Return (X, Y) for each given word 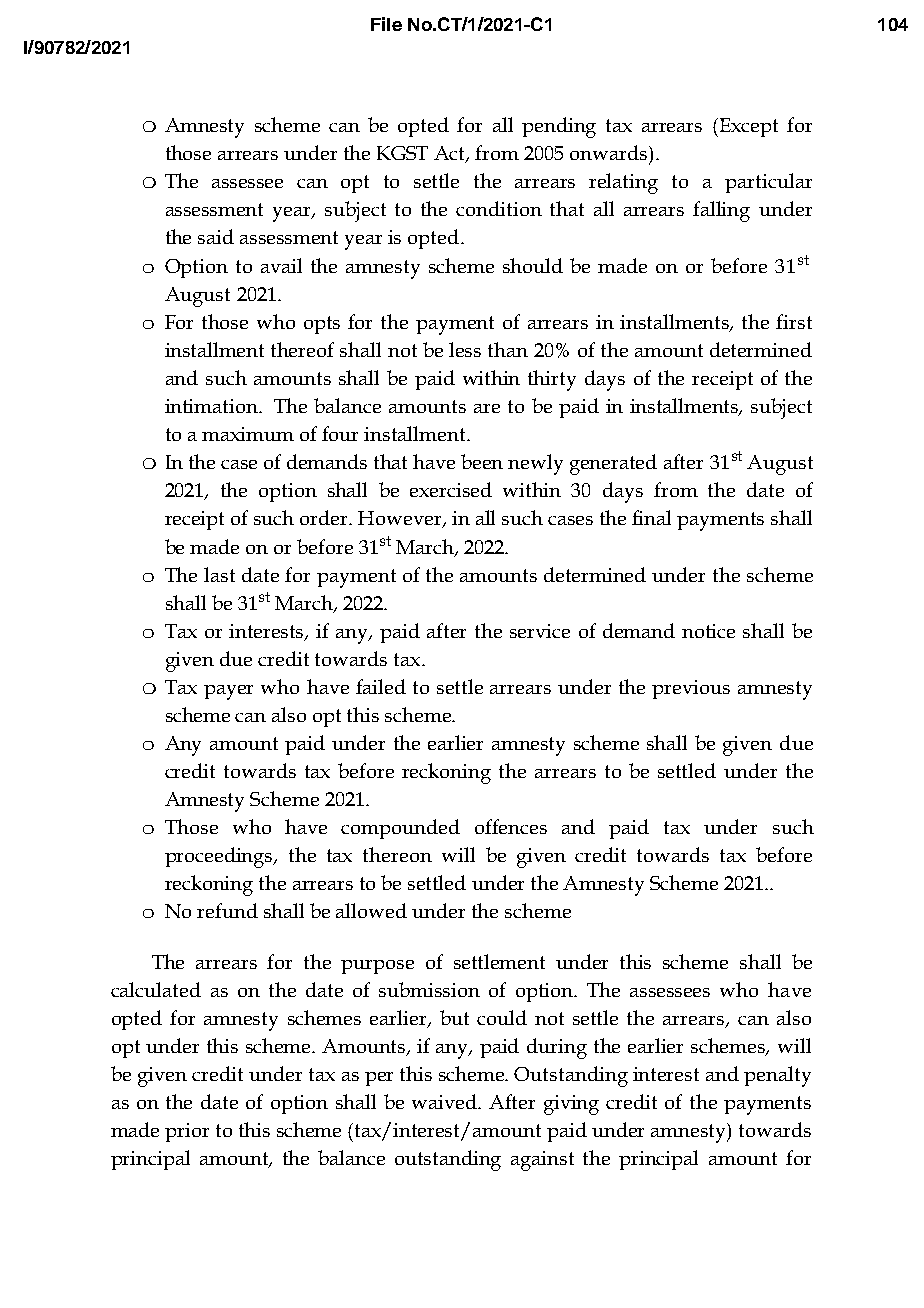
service (540, 631)
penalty (777, 1076)
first (794, 321)
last (219, 574)
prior (187, 1132)
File (386, 24)
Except (747, 127)
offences (511, 826)
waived (446, 1101)
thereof (302, 349)
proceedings (220, 857)
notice (708, 631)
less (465, 349)
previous (691, 689)
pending (559, 127)
